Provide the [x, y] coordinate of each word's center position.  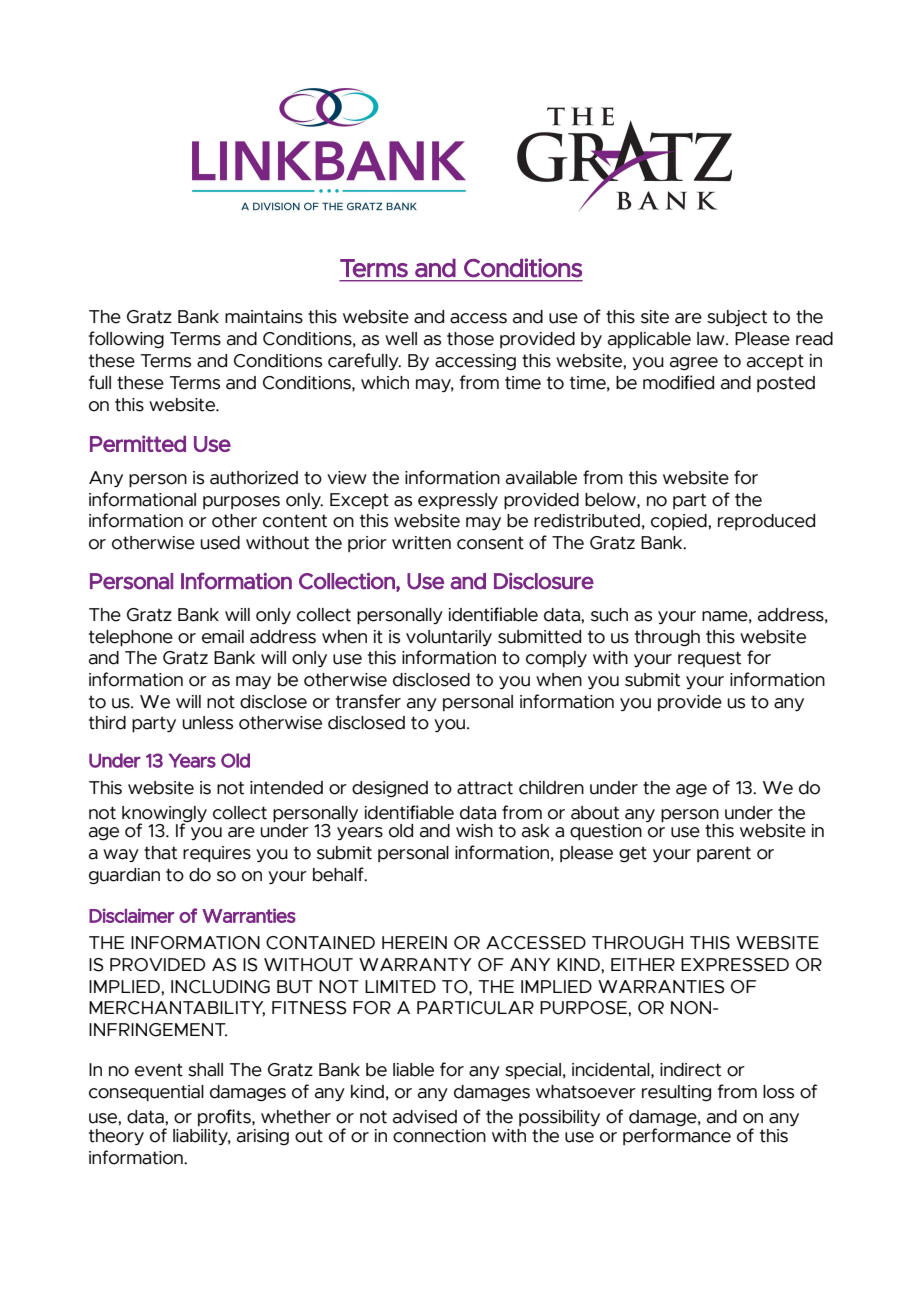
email [223, 637]
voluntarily [449, 638]
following [126, 340]
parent [724, 854]
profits [225, 1117]
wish [474, 831]
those [470, 339]
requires [217, 854]
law [712, 339]
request [709, 659]
